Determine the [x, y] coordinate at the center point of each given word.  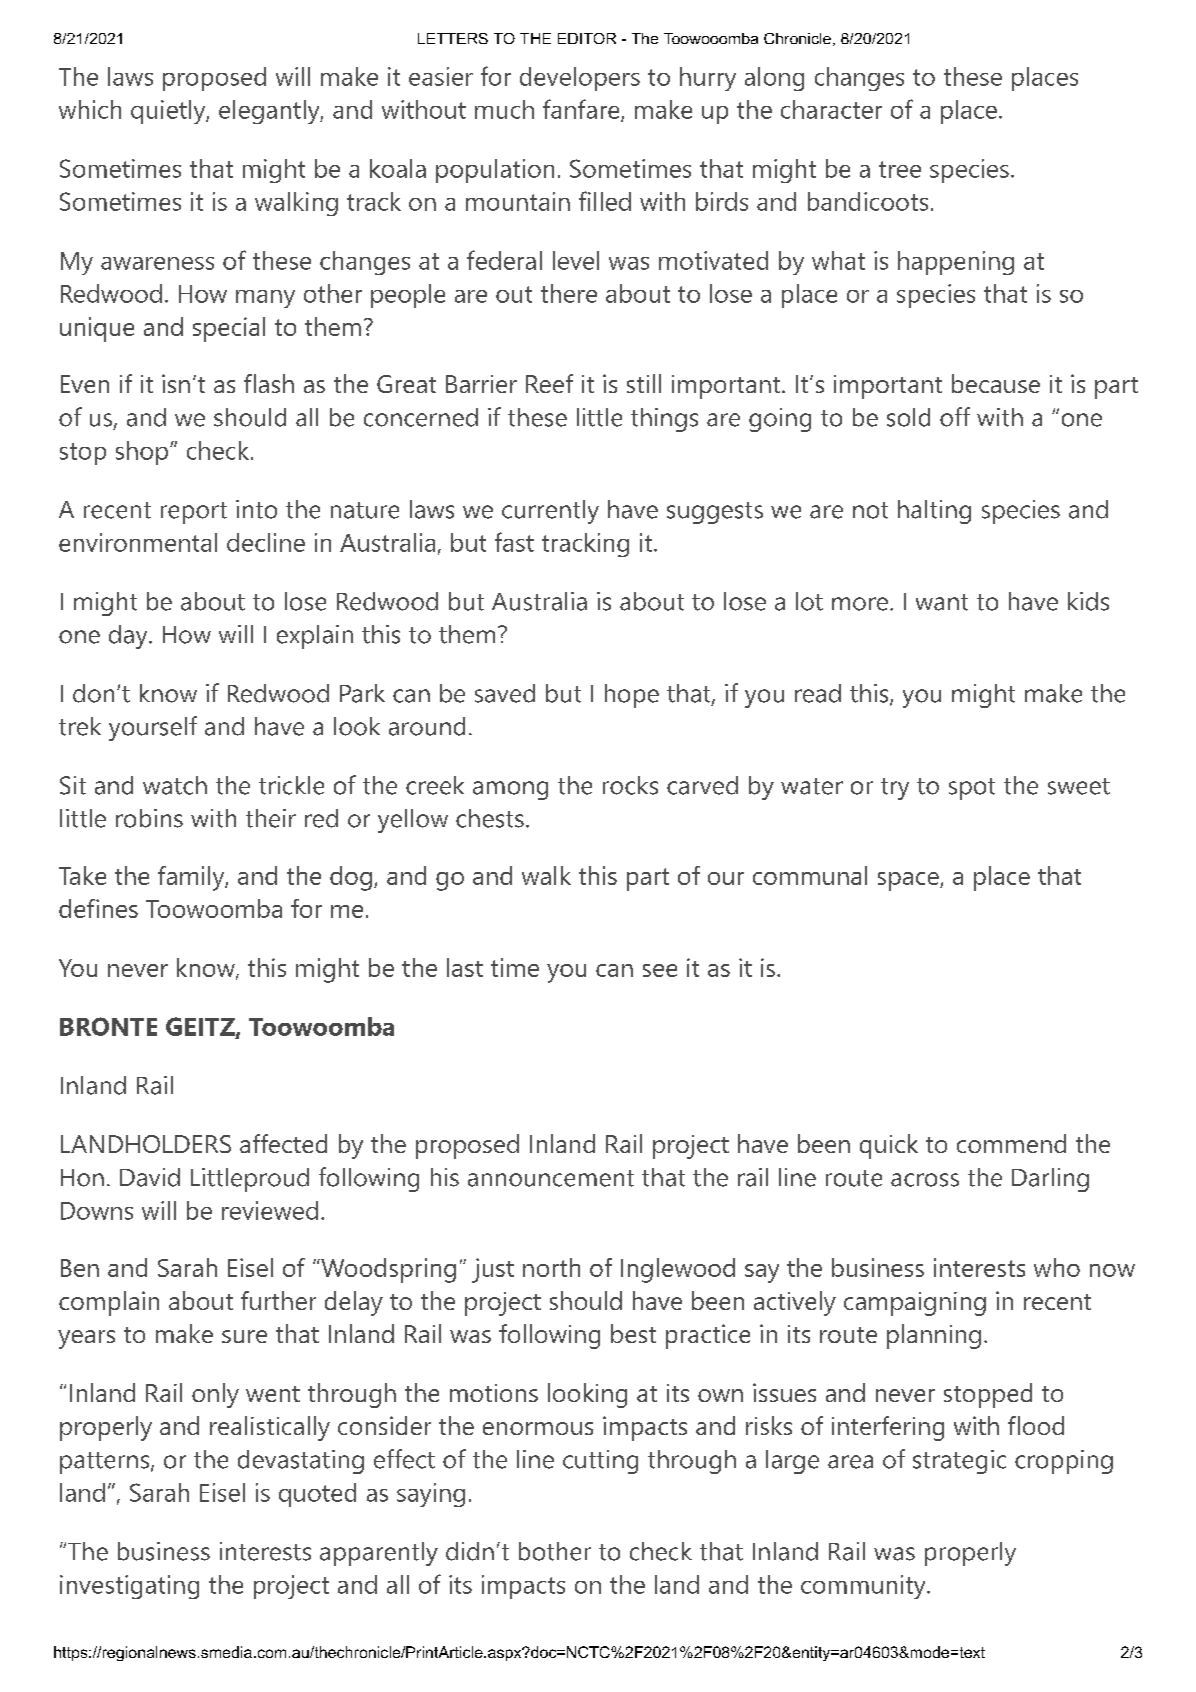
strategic [959, 1462]
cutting [600, 1462]
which [90, 109]
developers [580, 79]
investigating [129, 1587]
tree [900, 169]
